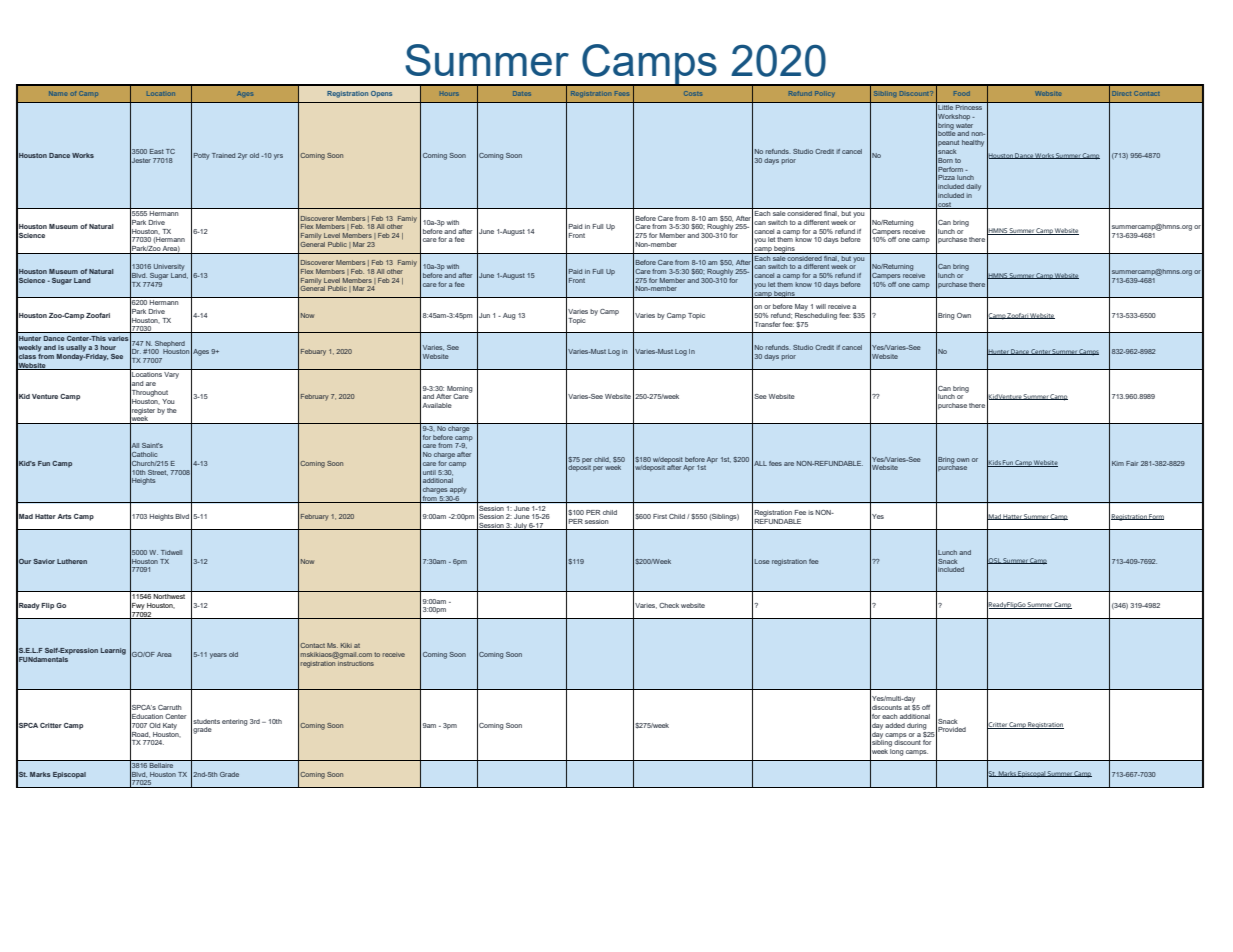 The width and height of the screenshot is (1233, 952). Describe the element at coordinates (669, 605) in the screenshot. I see `Check` at that location.
